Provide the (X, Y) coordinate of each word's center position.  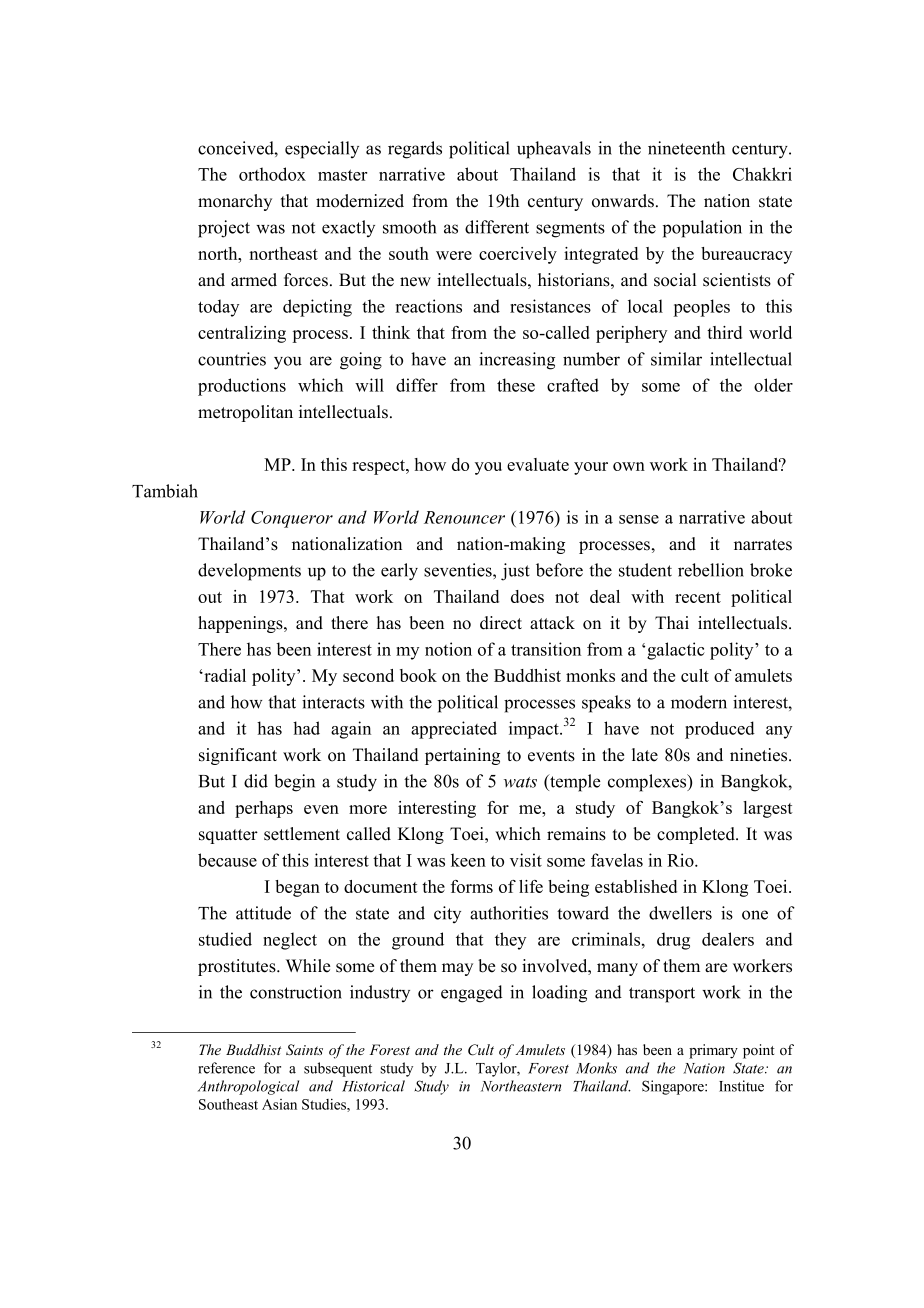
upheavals (554, 150)
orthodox (272, 174)
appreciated (454, 730)
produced (720, 730)
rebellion (711, 570)
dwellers (680, 913)
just (515, 572)
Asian (279, 1104)
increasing (517, 361)
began (297, 888)
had (306, 728)
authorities (509, 913)
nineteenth (686, 148)
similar (676, 359)
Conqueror (292, 519)
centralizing (242, 334)
